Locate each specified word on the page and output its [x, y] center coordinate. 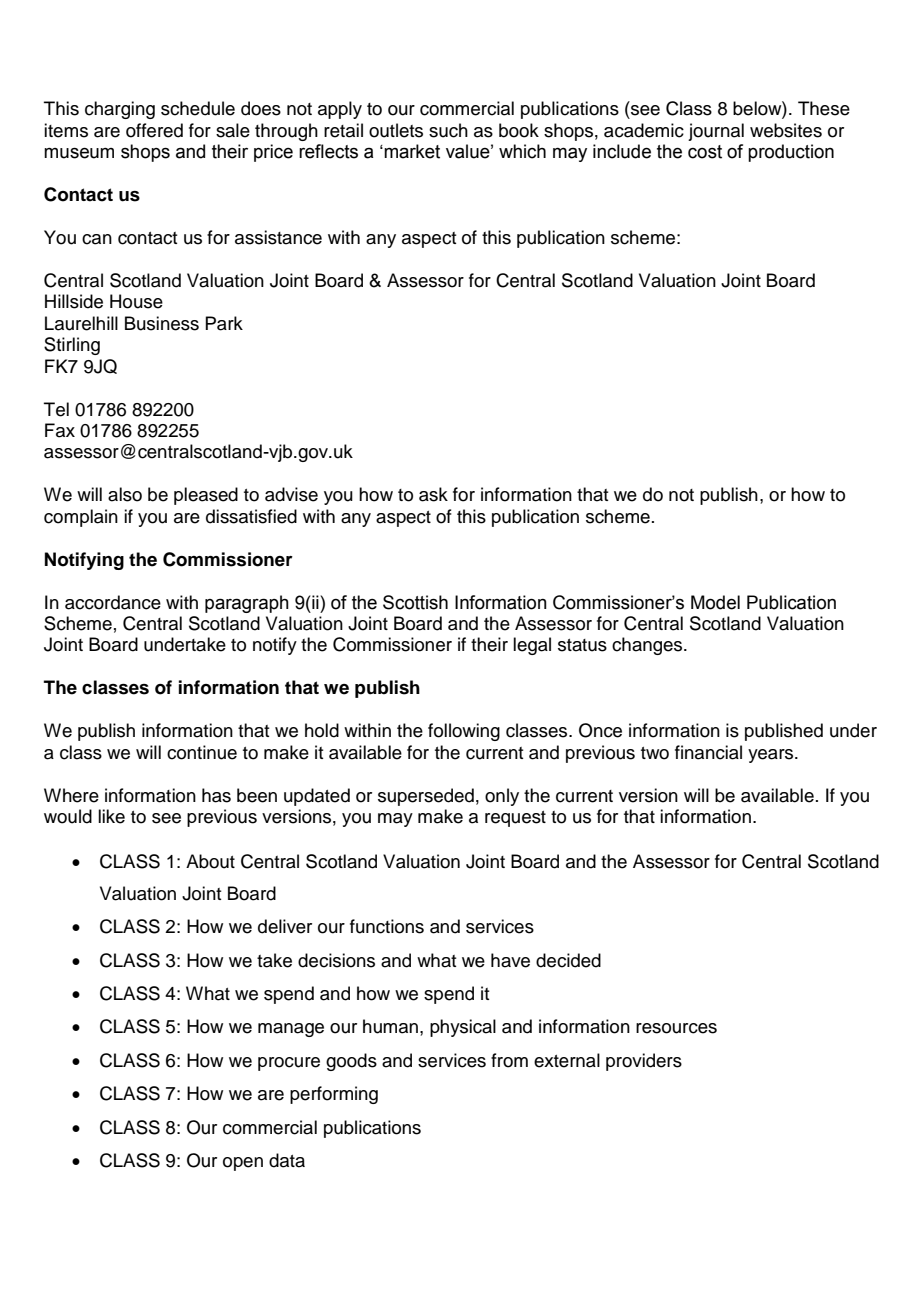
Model [715, 602]
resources [676, 1028]
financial [708, 752]
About [210, 861]
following [464, 732]
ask [433, 494]
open [243, 1164]
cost [705, 152]
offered [154, 130]
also [125, 494]
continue [202, 752]
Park [224, 323]
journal [716, 132]
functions [387, 926]
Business [162, 323]
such [448, 130]
